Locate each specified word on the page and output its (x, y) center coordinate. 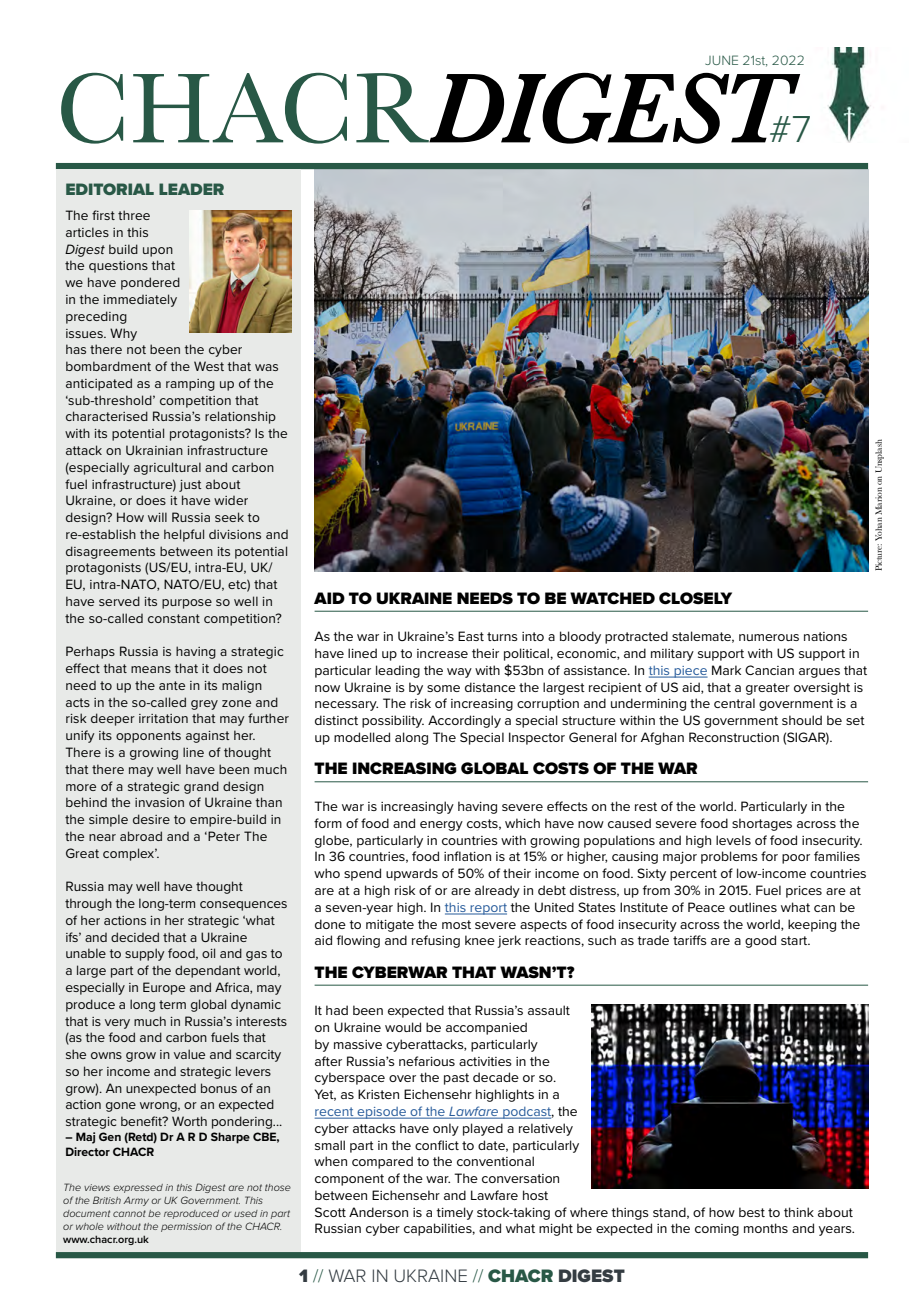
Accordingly (464, 721)
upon (158, 252)
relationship (240, 417)
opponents (148, 737)
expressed (138, 1188)
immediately (140, 300)
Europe (164, 988)
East (471, 636)
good (760, 941)
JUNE (721, 60)
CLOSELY (695, 598)
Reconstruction (734, 737)
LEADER (191, 189)
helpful (184, 535)
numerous (769, 637)
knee (480, 940)
